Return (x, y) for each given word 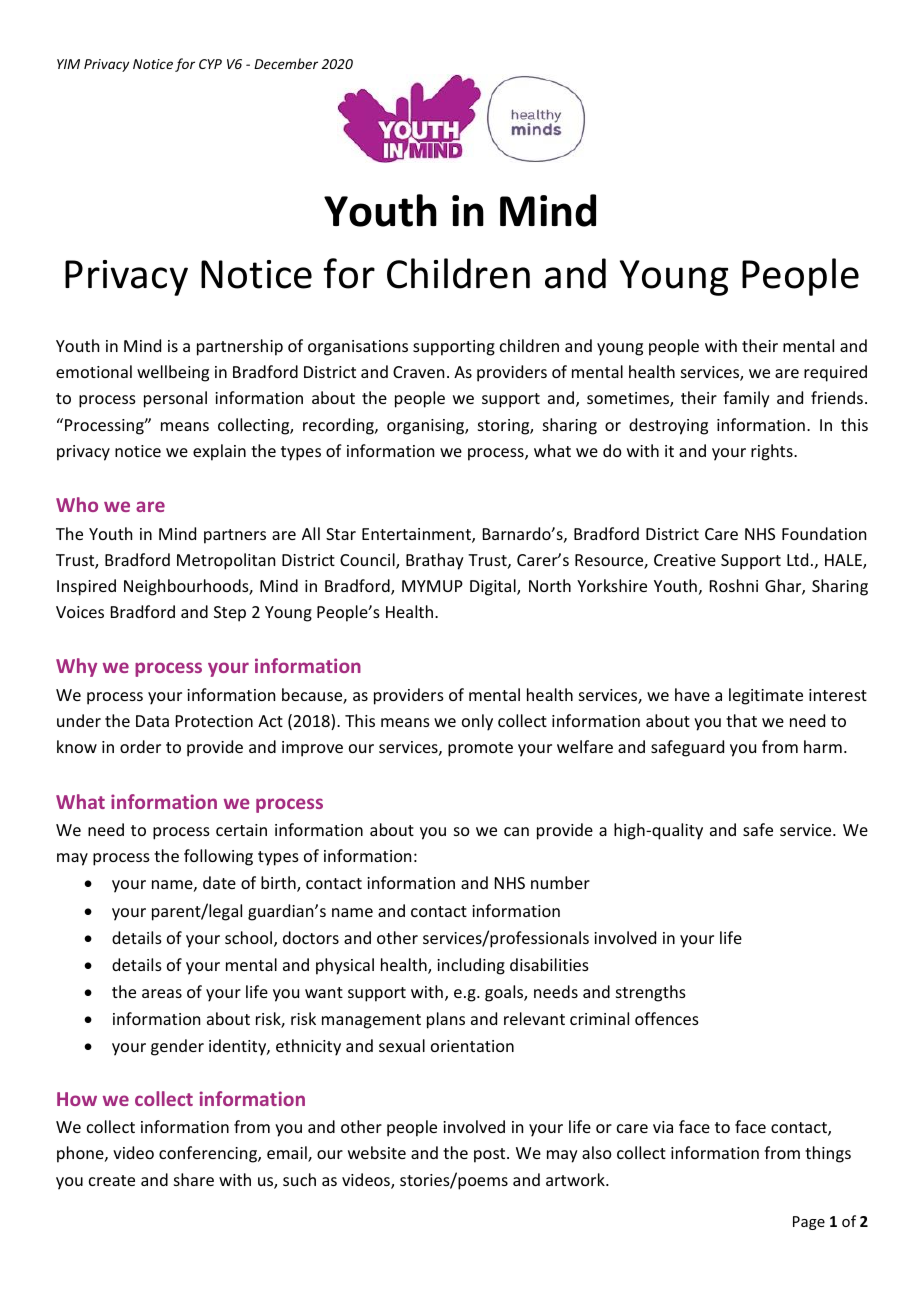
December (286, 63)
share (194, 1179)
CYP (210, 64)
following (218, 857)
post (491, 1155)
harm (823, 746)
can (516, 831)
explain (219, 452)
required (835, 373)
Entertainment (417, 535)
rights (773, 452)
